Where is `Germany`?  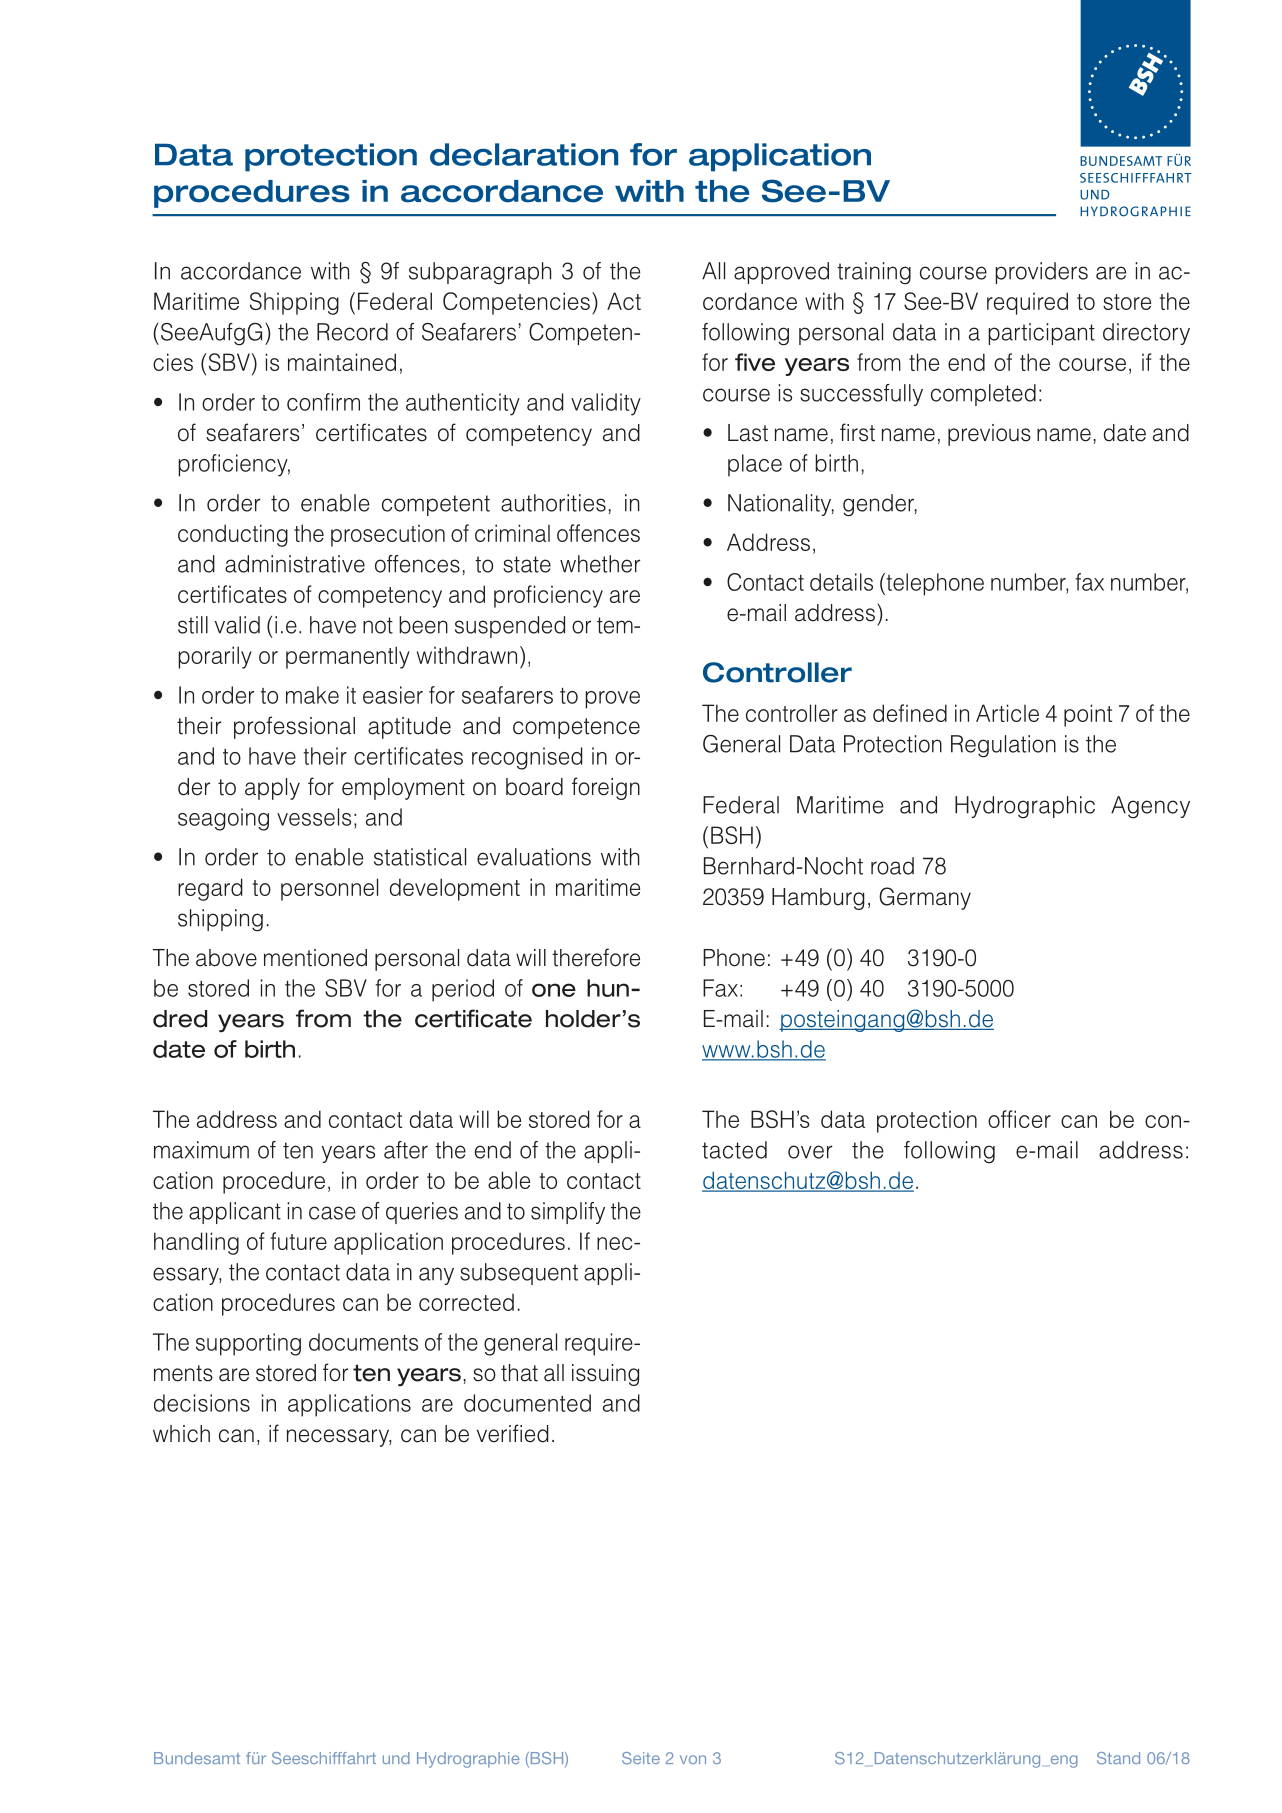 Germany is located at coordinates (925, 898).
